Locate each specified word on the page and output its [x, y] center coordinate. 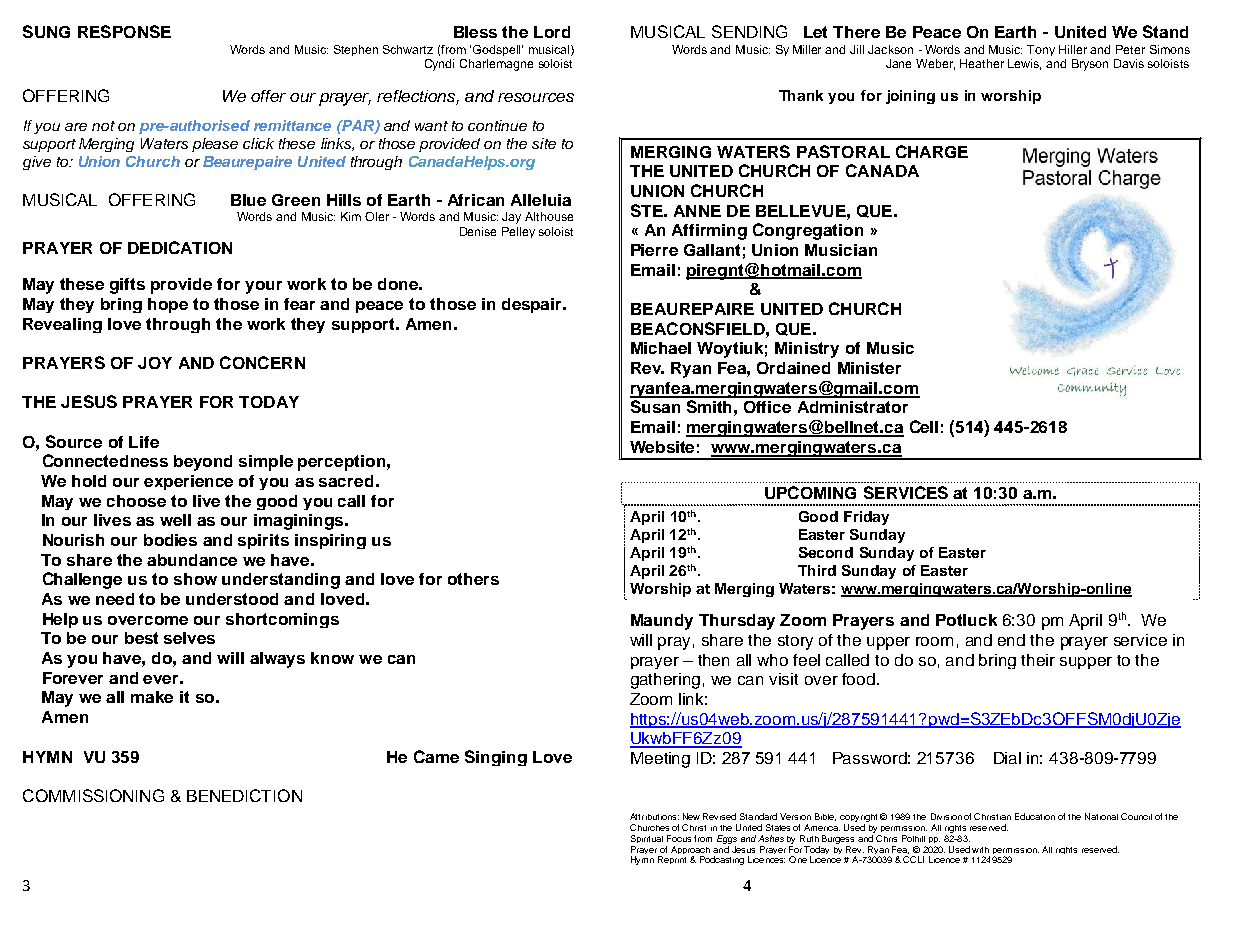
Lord [552, 32]
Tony [1041, 50]
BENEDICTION [244, 795]
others [473, 579]
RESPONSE [124, 31]
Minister [869, 368]
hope [168, 305]
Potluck [966, 620]
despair [533, 305]
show [195, 579]
